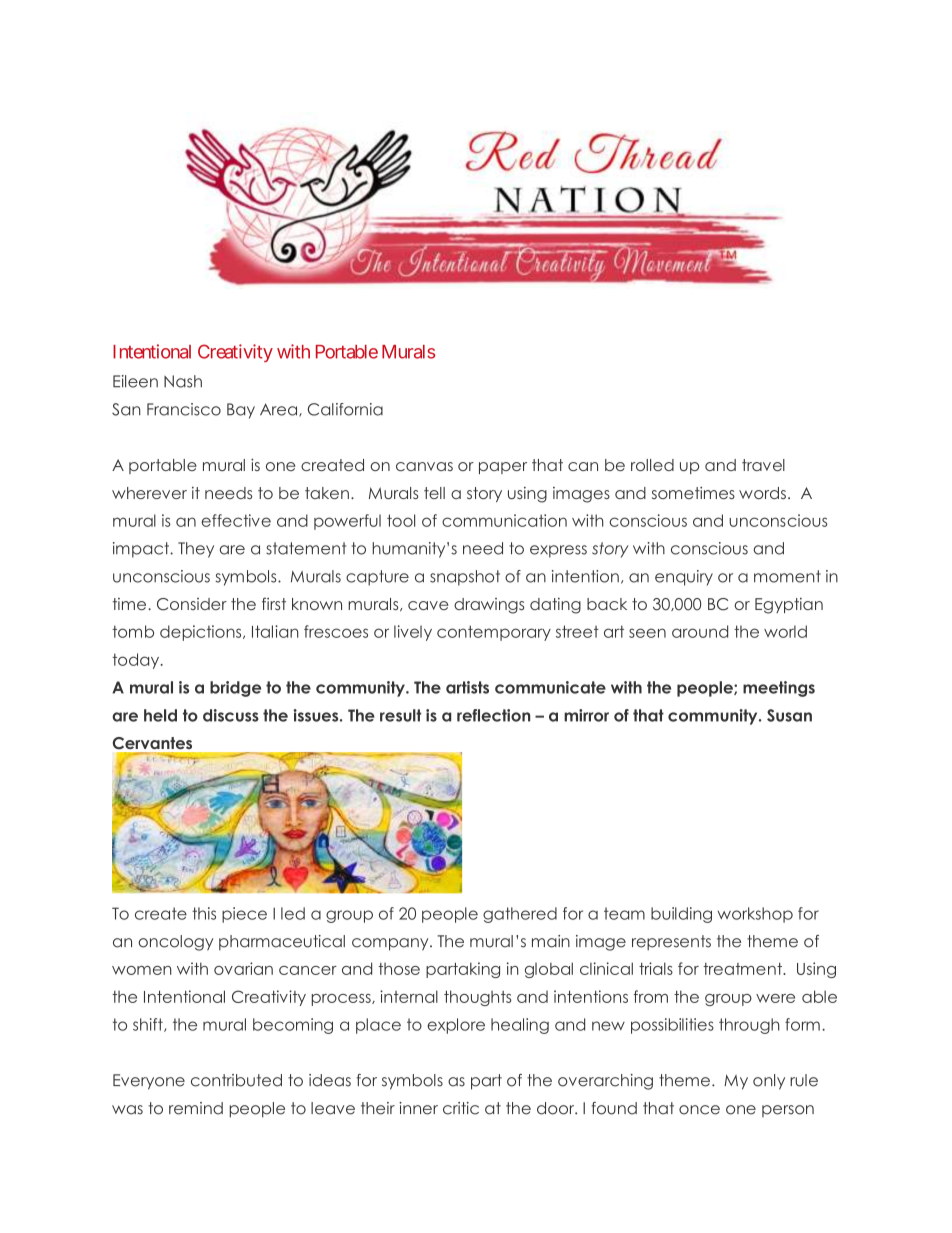 This page has width=952, height=1233. Describe the element at coordinates (763, 465) in the page. I see `travel` at that location.
